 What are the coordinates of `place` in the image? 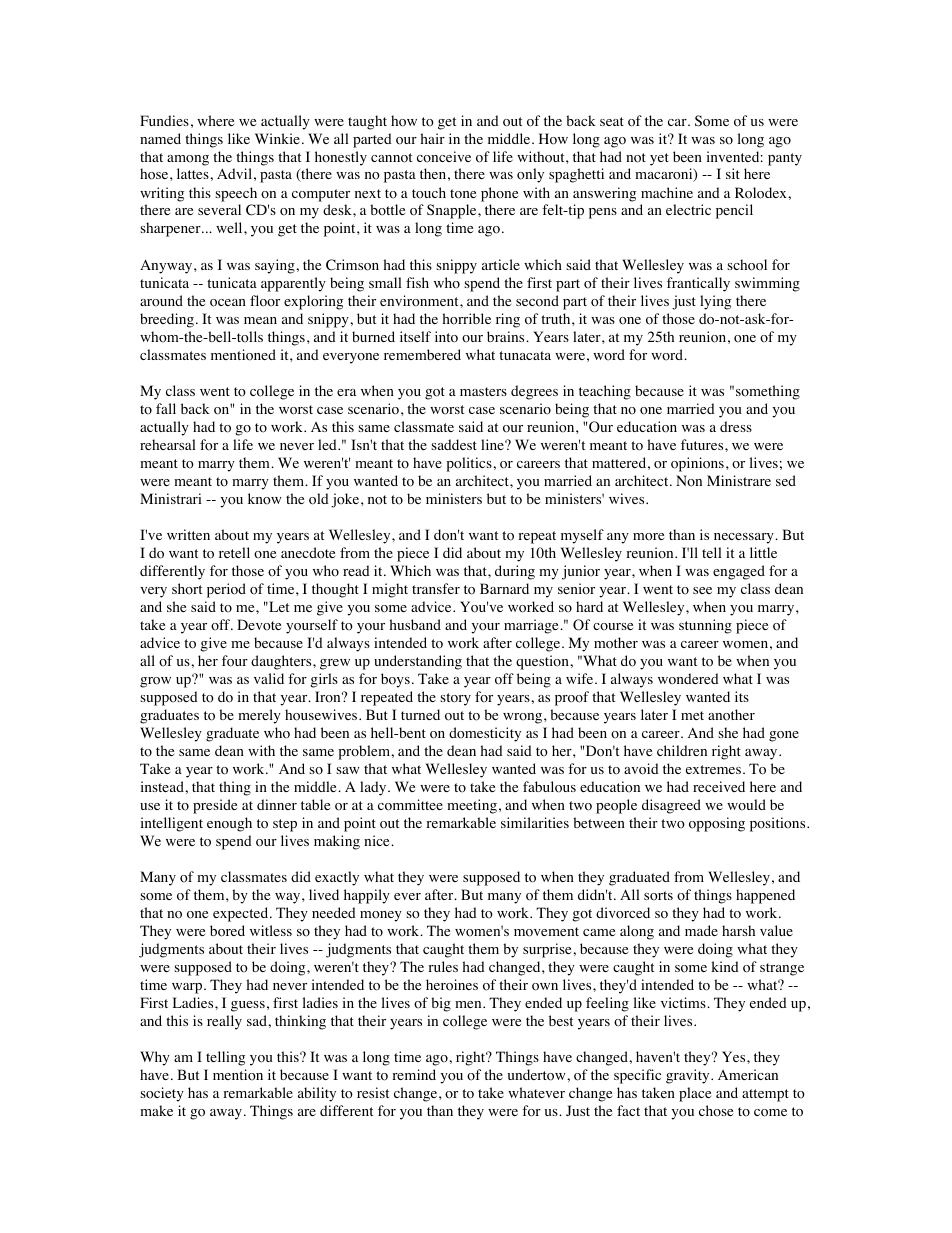 It's located at (695, 1094).
